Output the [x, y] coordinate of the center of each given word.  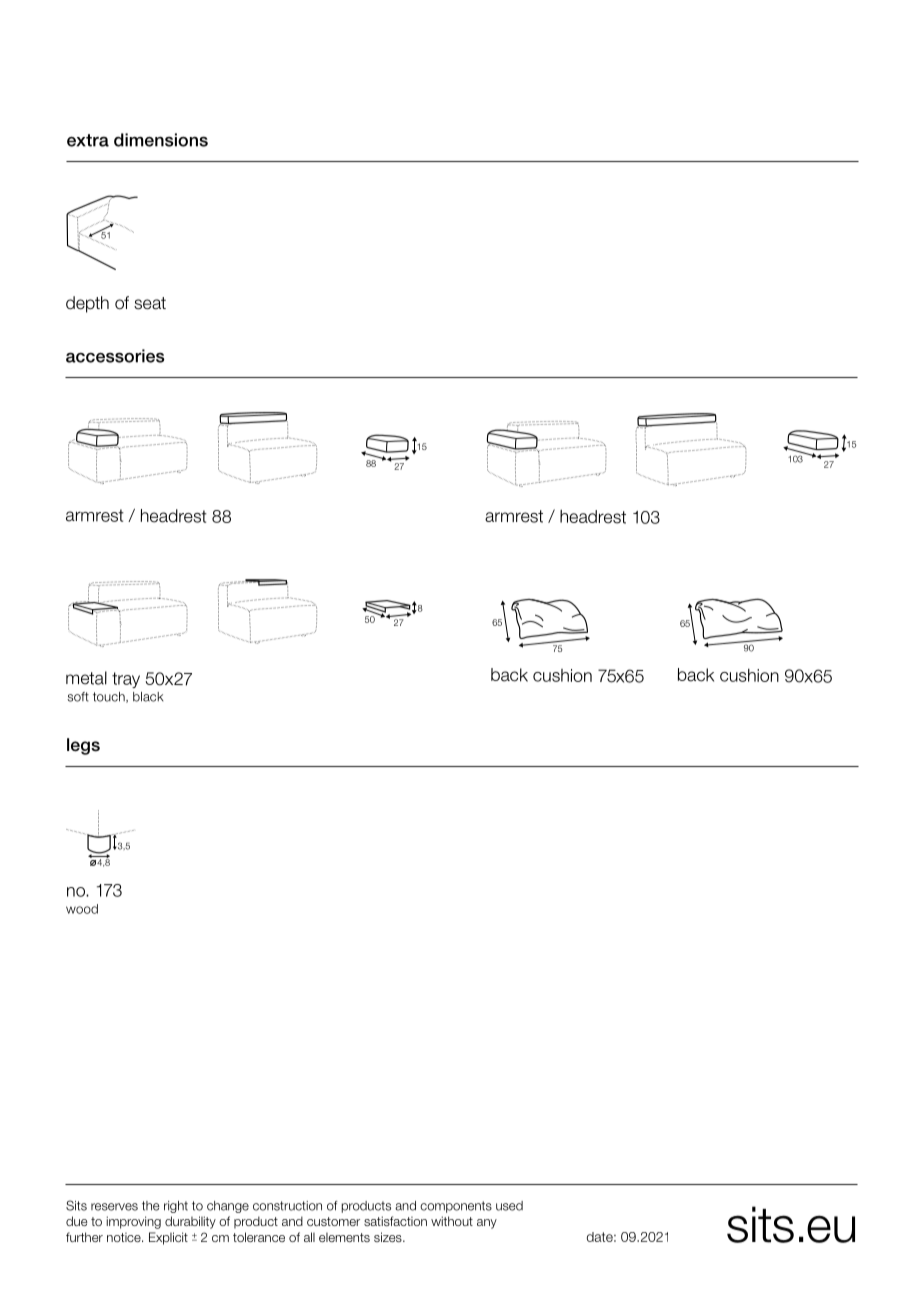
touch [110, 697]
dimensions [161, 140]
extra [88, 140]
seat [150, 303]
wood [82, 909]
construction [287, 1206]
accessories [115, 356]
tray [126, 680]
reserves [114, 1207]
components [456, 1207]
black [148, 697]
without [452, 1221]
